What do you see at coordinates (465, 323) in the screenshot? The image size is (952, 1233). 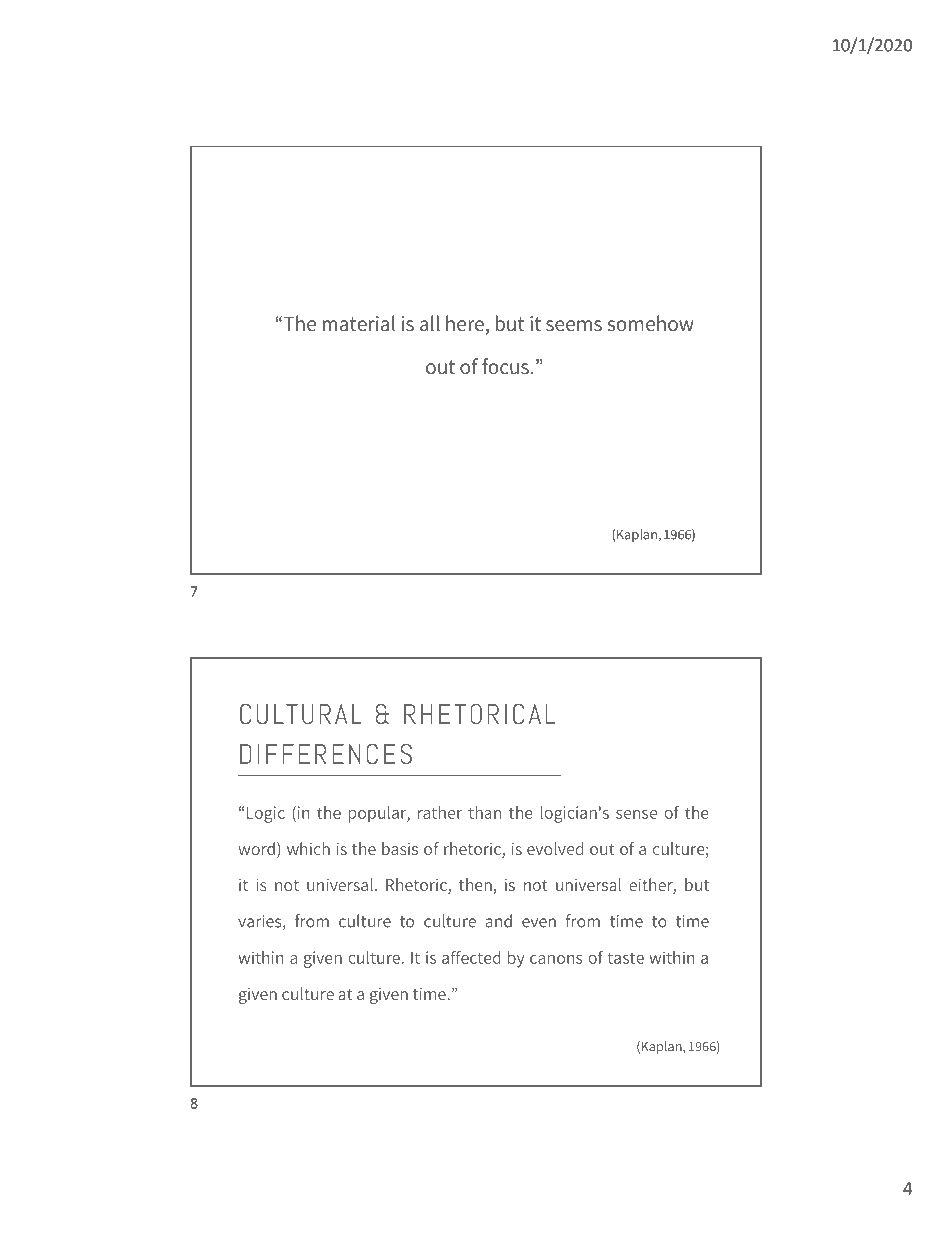 I see `here` at bounding box center [465, 323].
